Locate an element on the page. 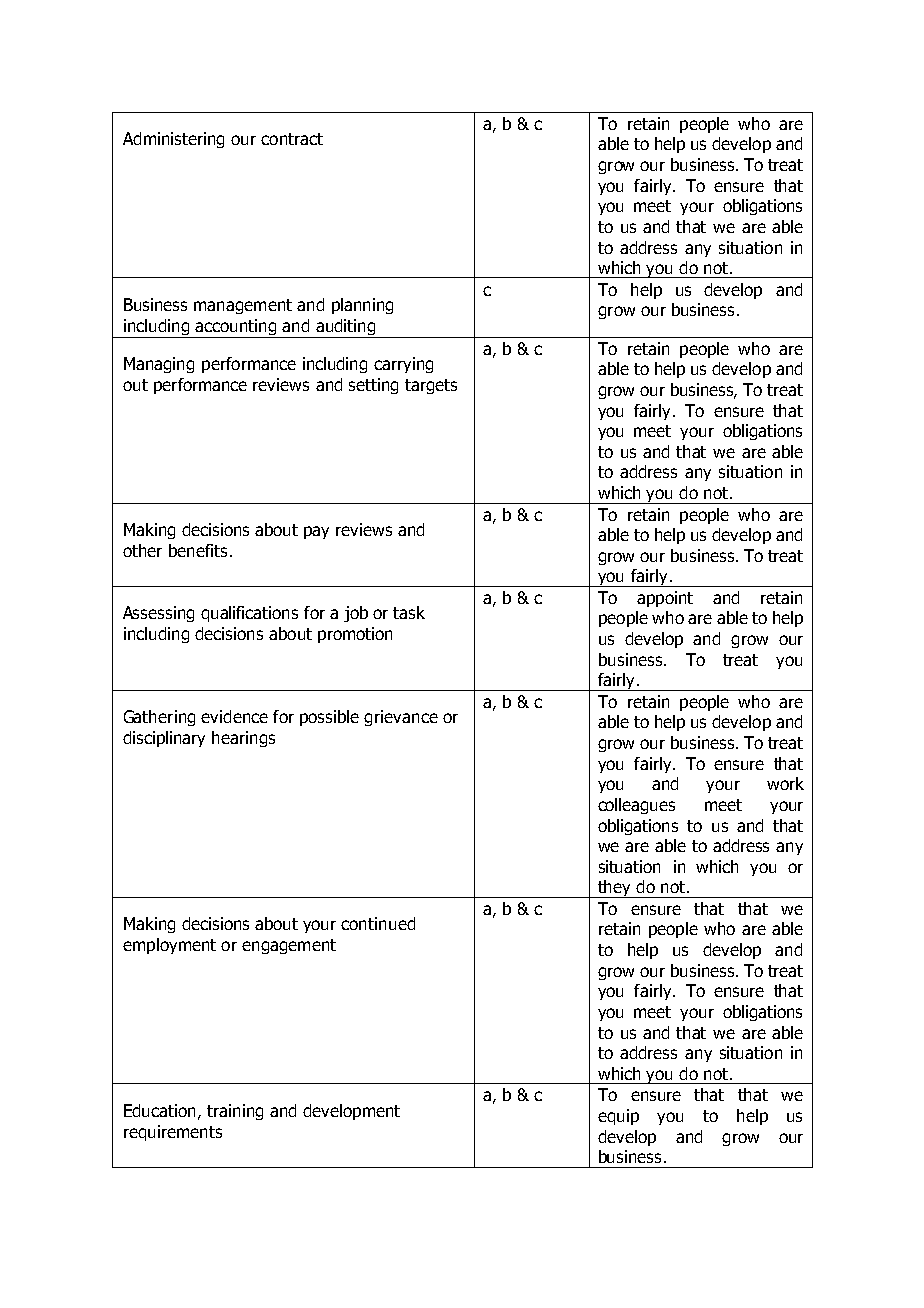  contract is located at coordinates (292, 139).
